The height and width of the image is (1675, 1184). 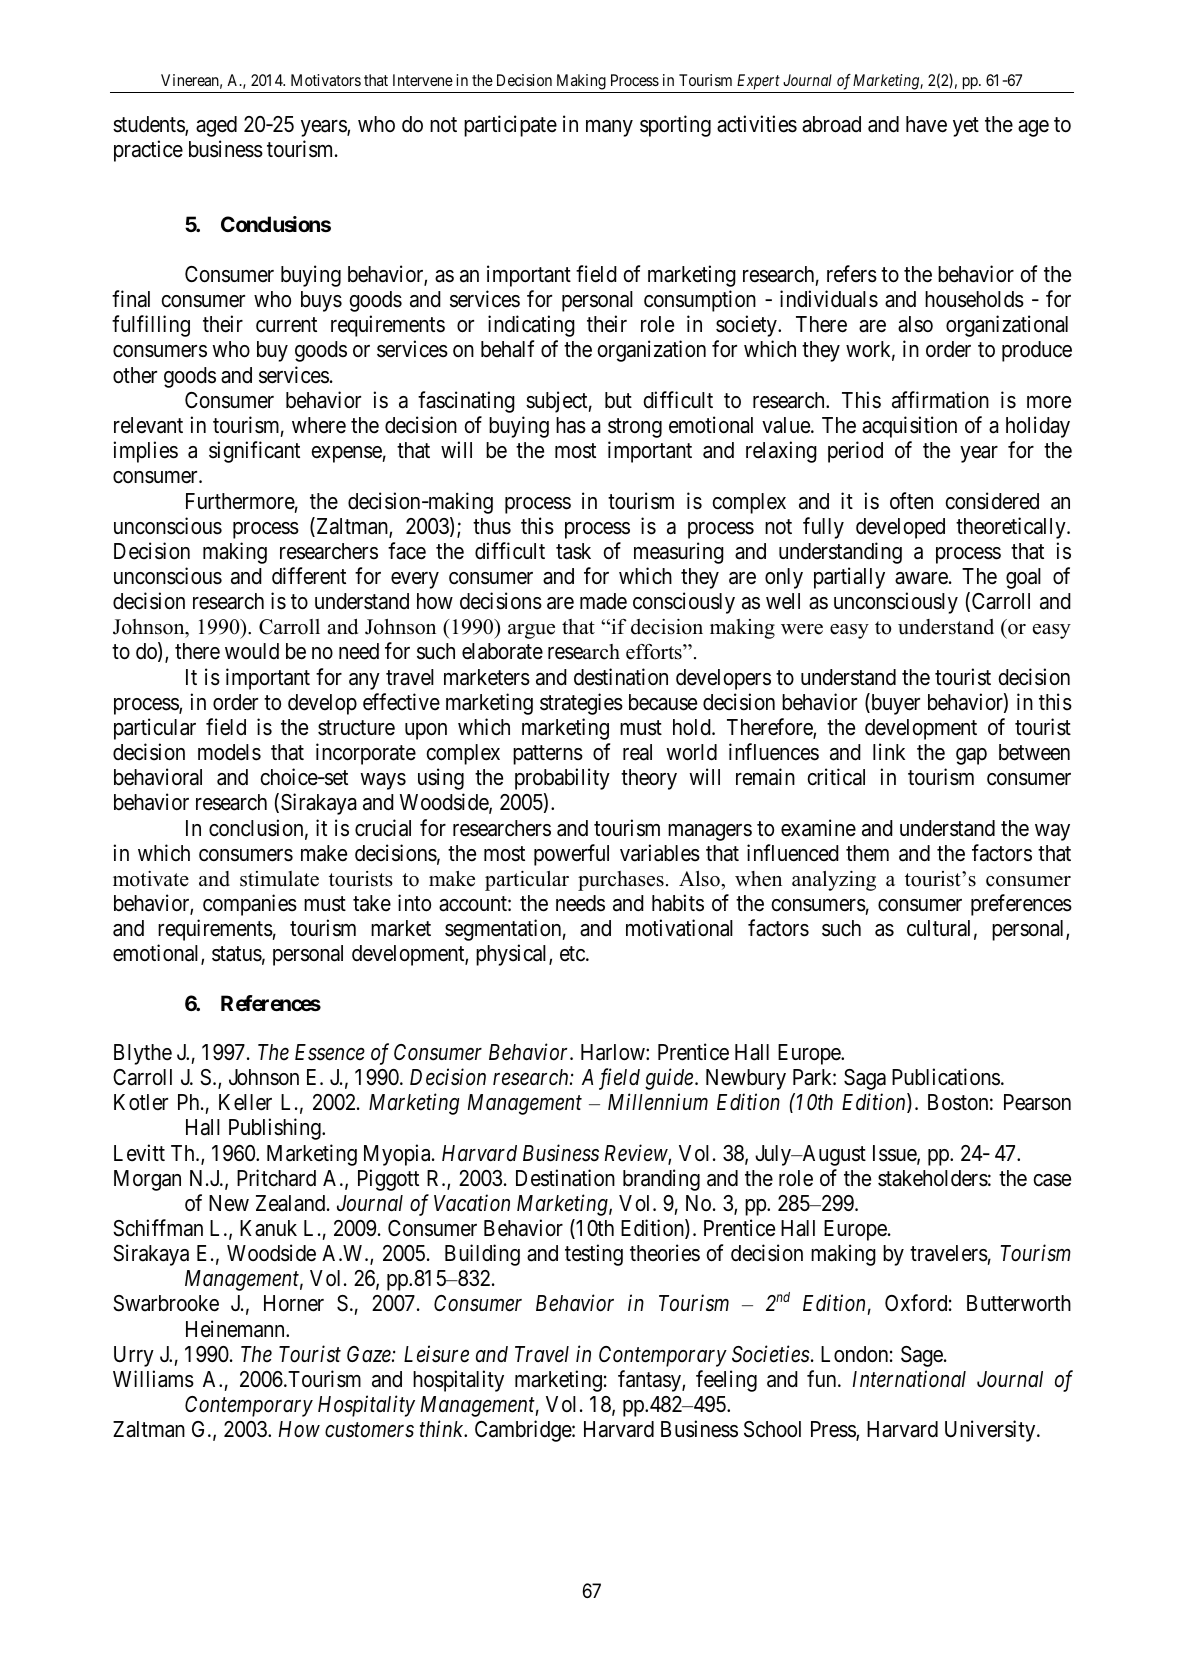 What do you see at coordinates (252, 651) in the image?
I see `would` at bounding box center [252, 651].
